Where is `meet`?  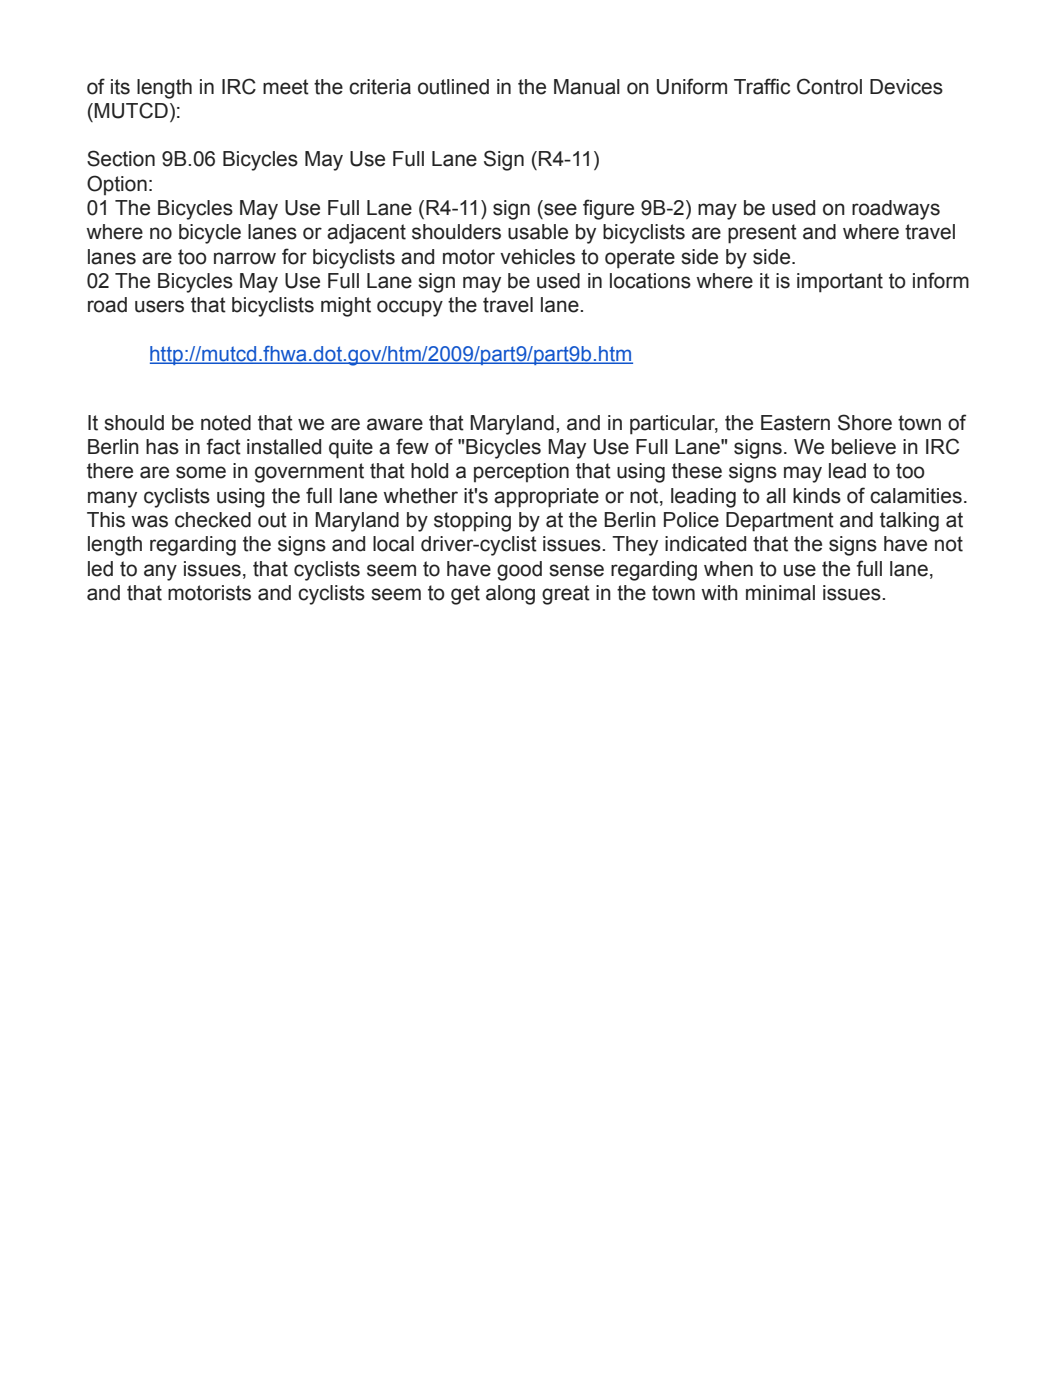
meet is located at coordinates (286, 87).
